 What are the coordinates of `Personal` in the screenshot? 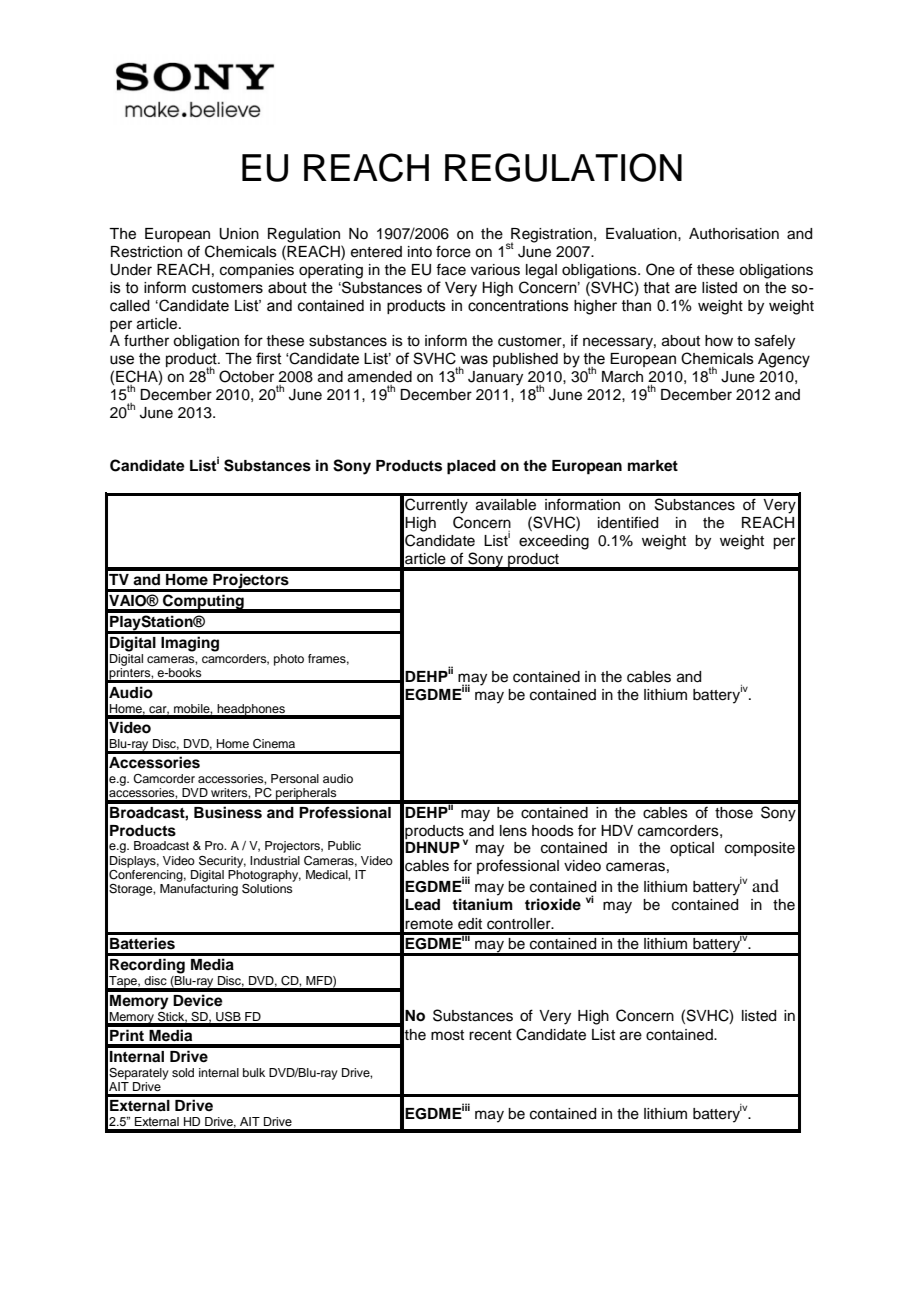 It's located at (295, 778).
